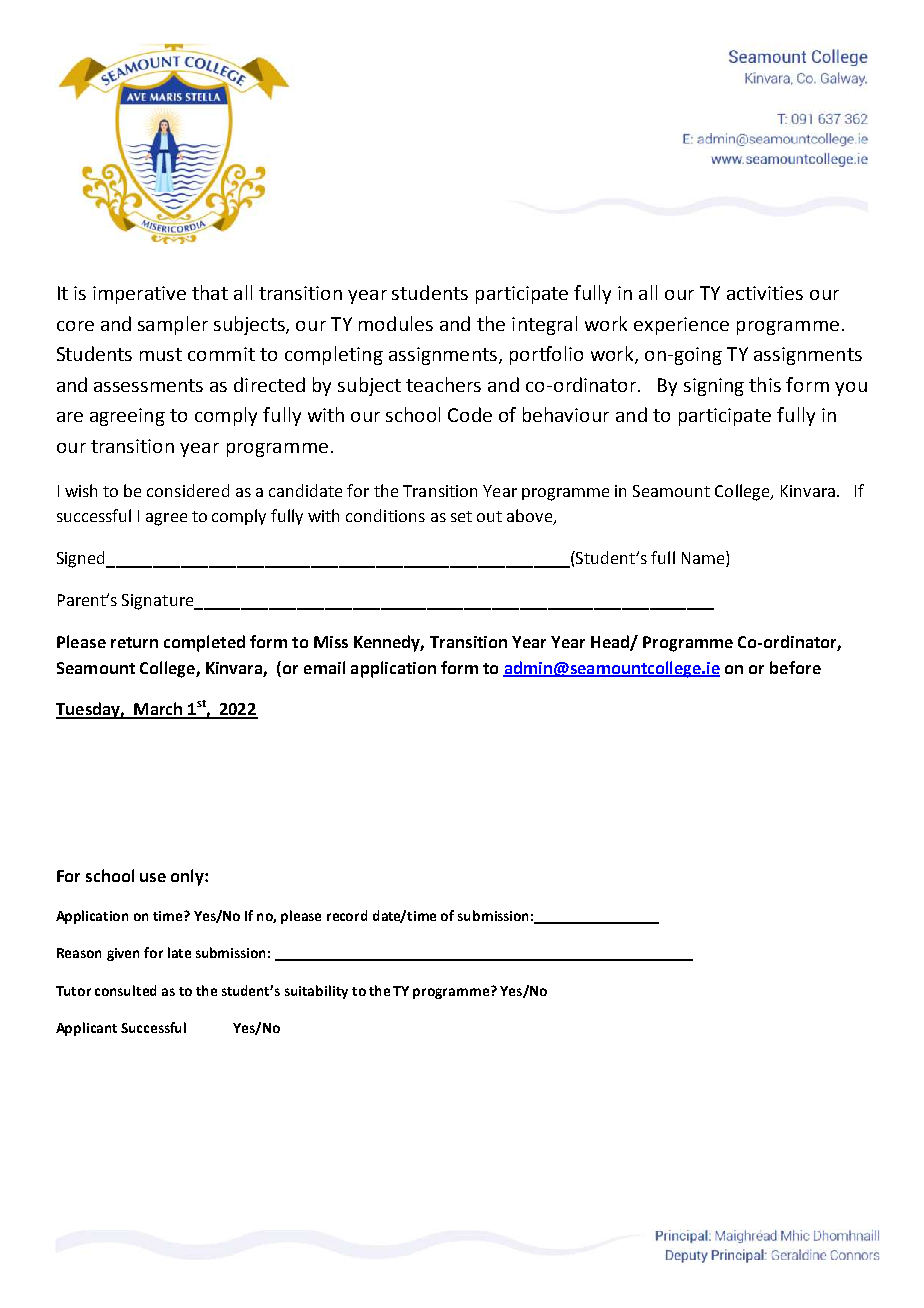  I want to click on consulted, so click(125, 990).
